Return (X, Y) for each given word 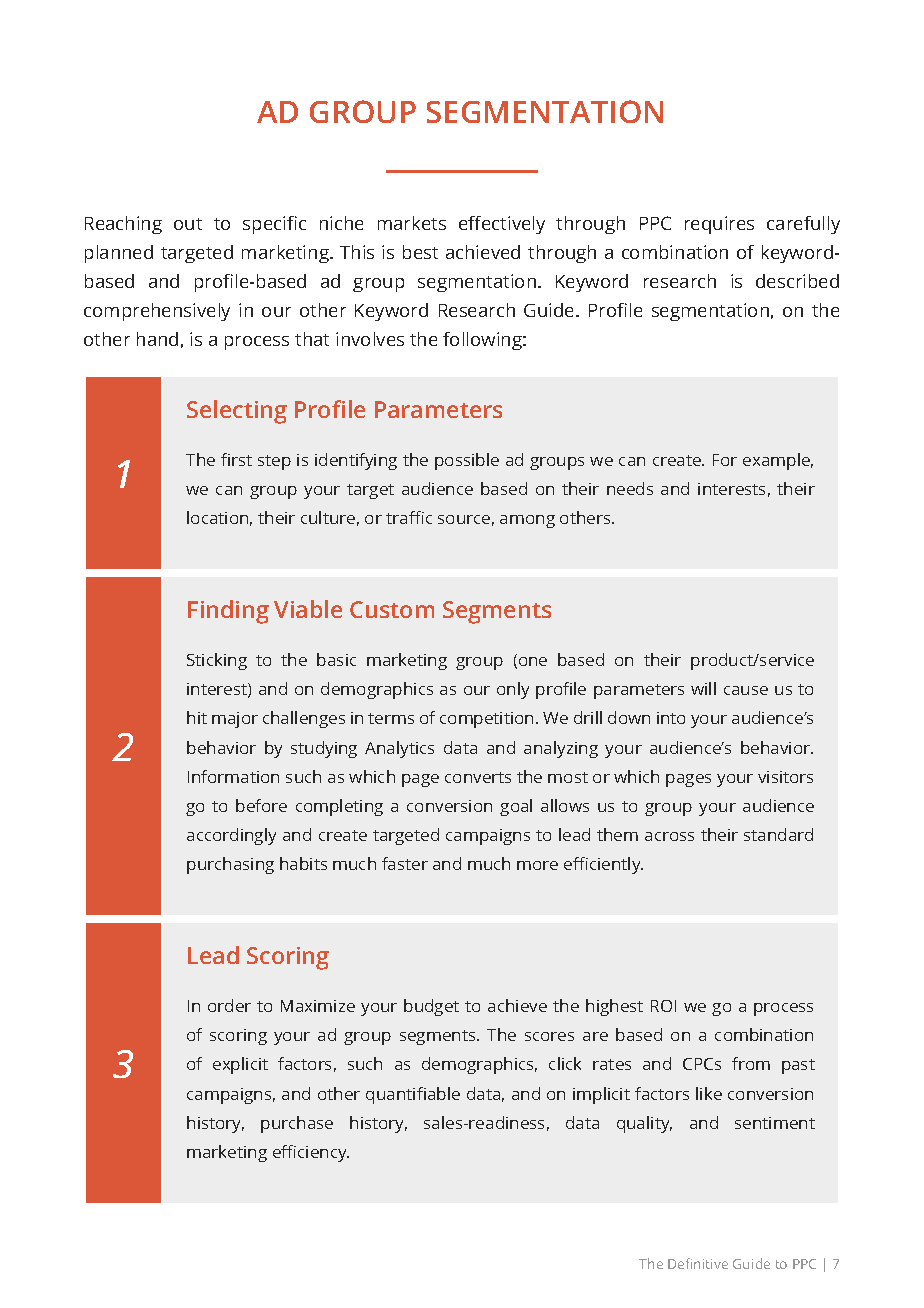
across (669, 836)
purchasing (230, 865)
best (420, 252)
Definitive (698, 1263)
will (703, 688)
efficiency (311, 1153)
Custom (392, 609)
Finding (228, 612)
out (188, 224)
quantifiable (413, 1095)
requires (719, 225)
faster (405, 863)
